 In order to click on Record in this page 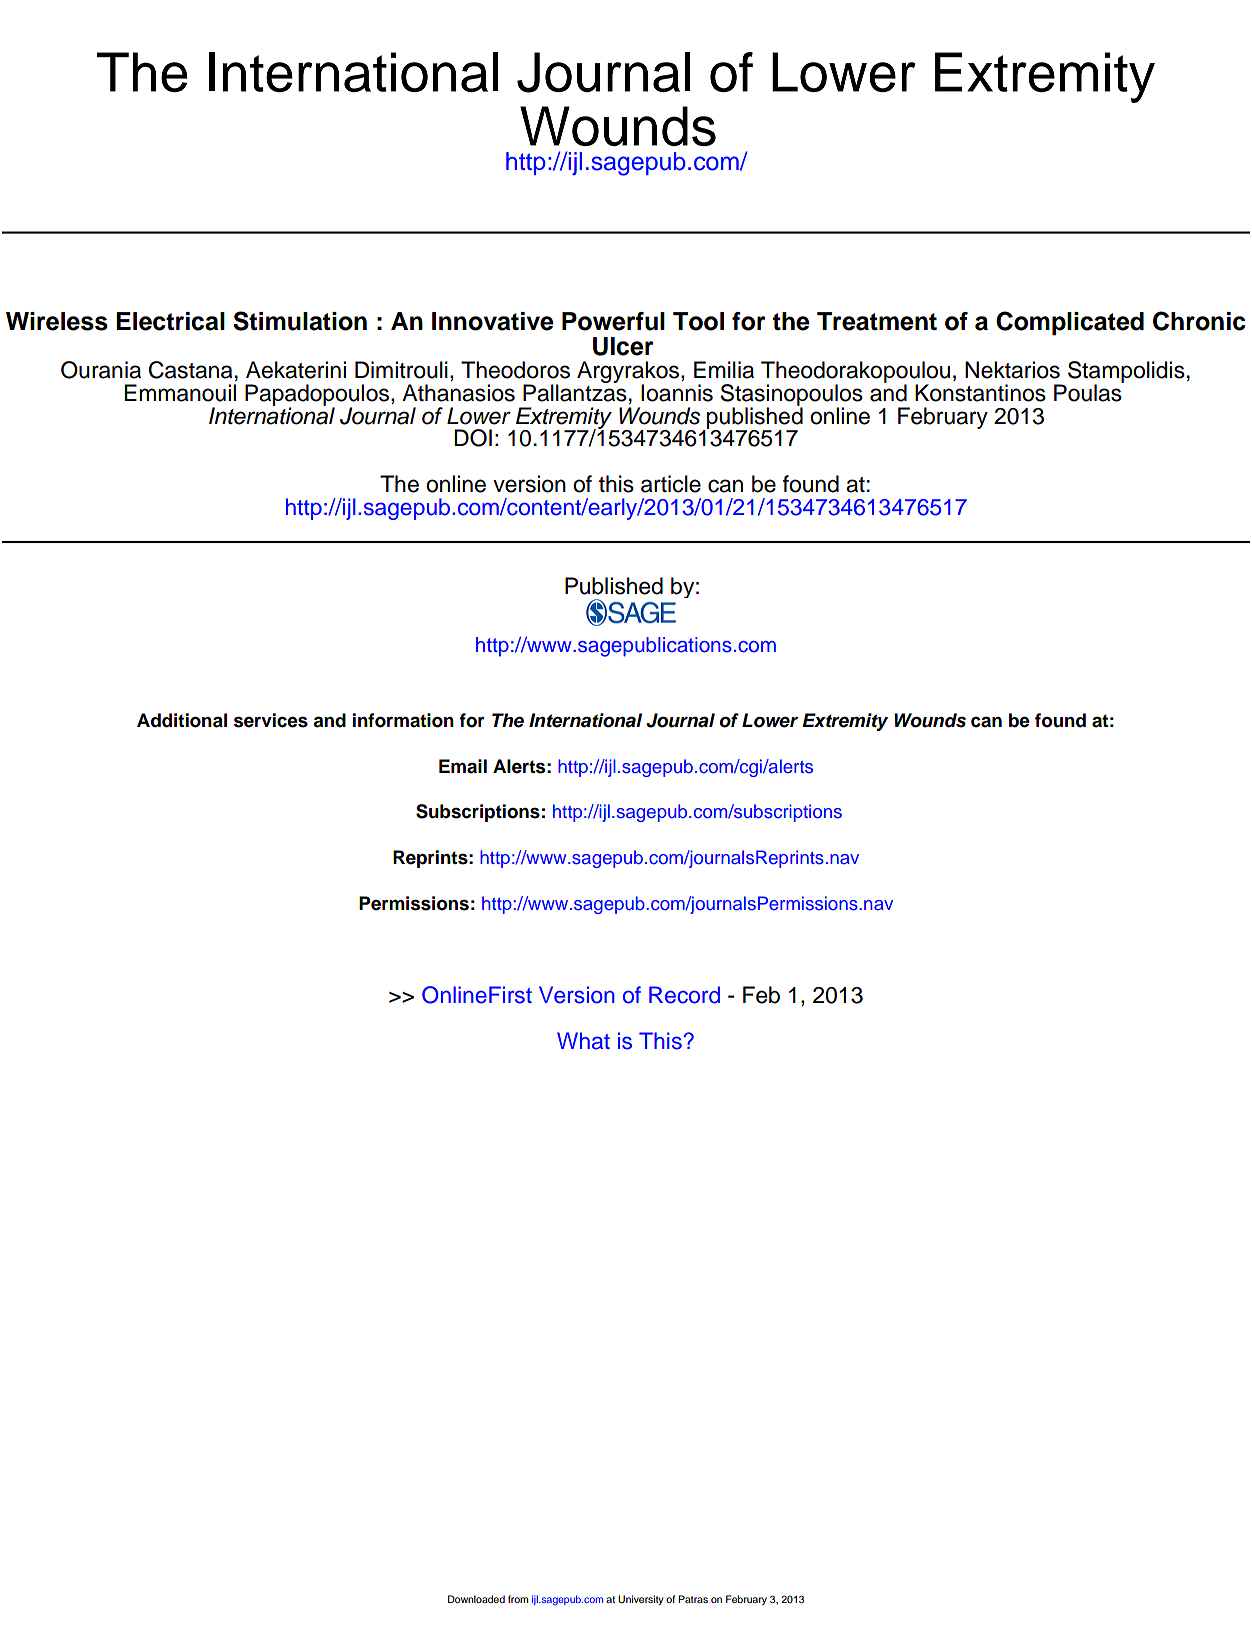, I will do `click(684, 995)`.
